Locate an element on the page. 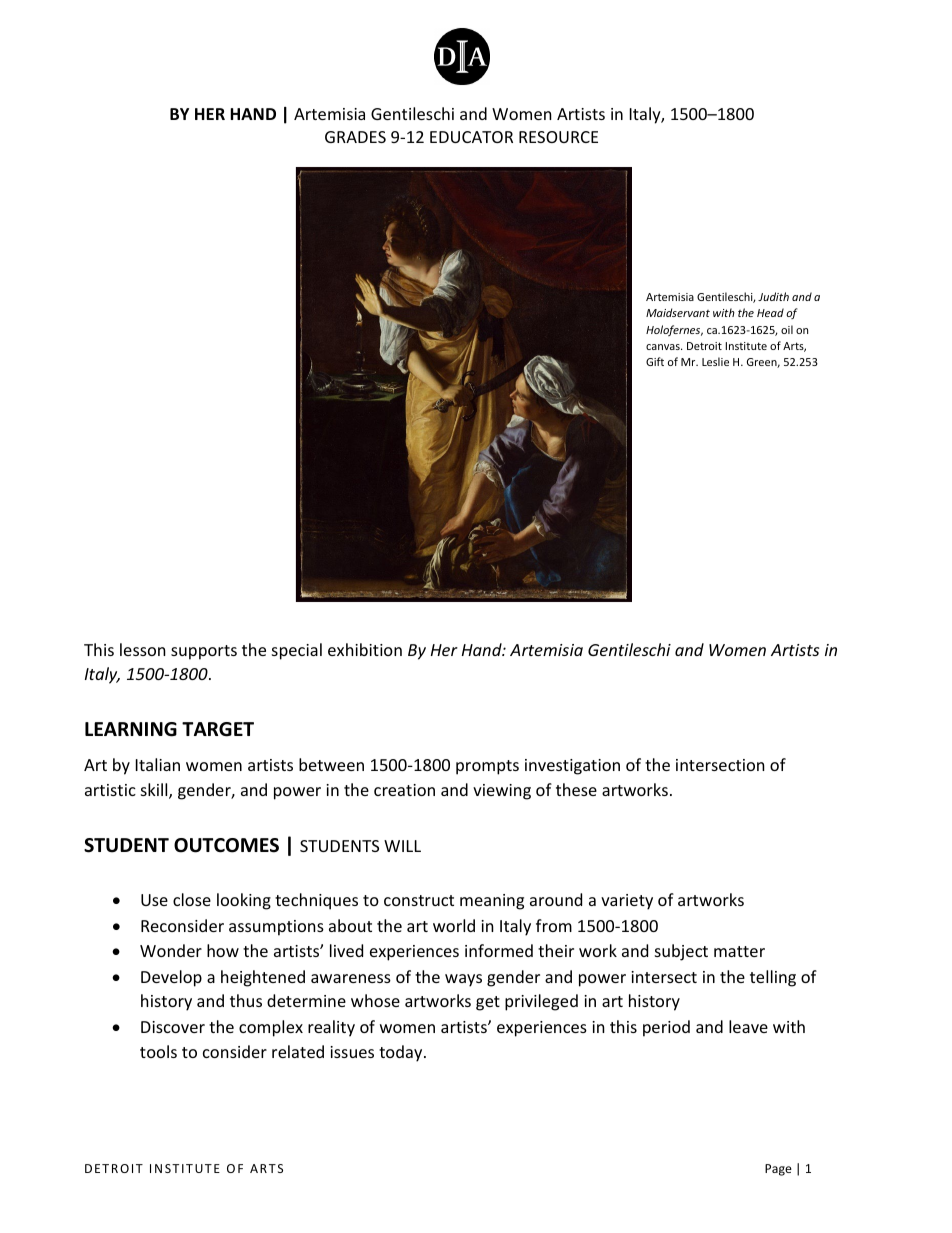  supports is located at coordinates (204, 652).
